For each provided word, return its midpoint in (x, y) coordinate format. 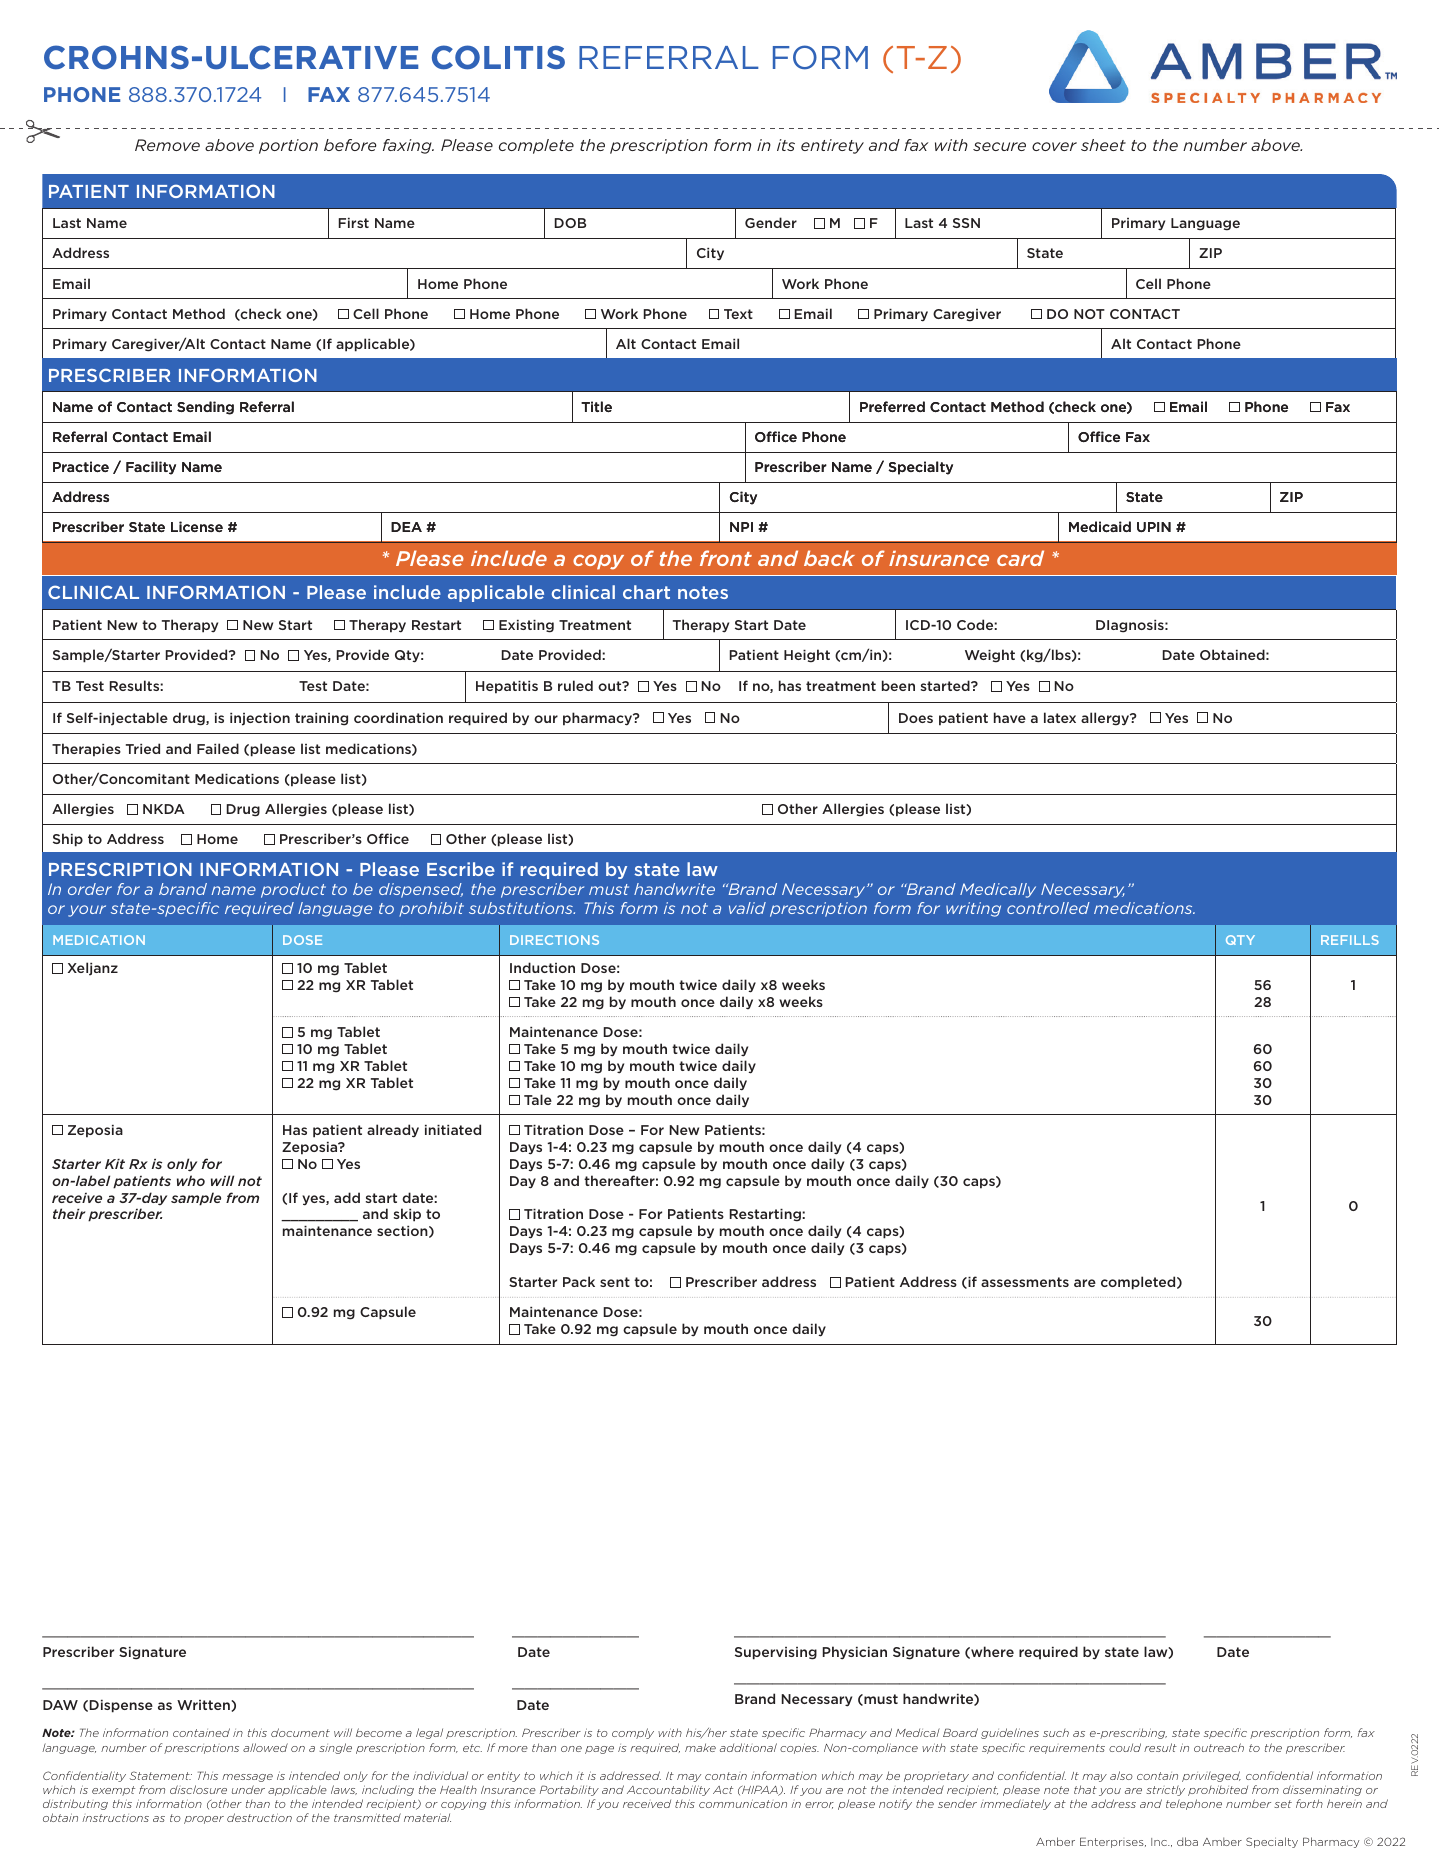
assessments (1025, 1282)
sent (615, 1282)
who (191, 1180)
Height (807, 656)
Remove (167, 145)
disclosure (198, 1789)
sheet (1103, 145)
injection (260, 719)
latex (1060, 717)
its (786, 145)
